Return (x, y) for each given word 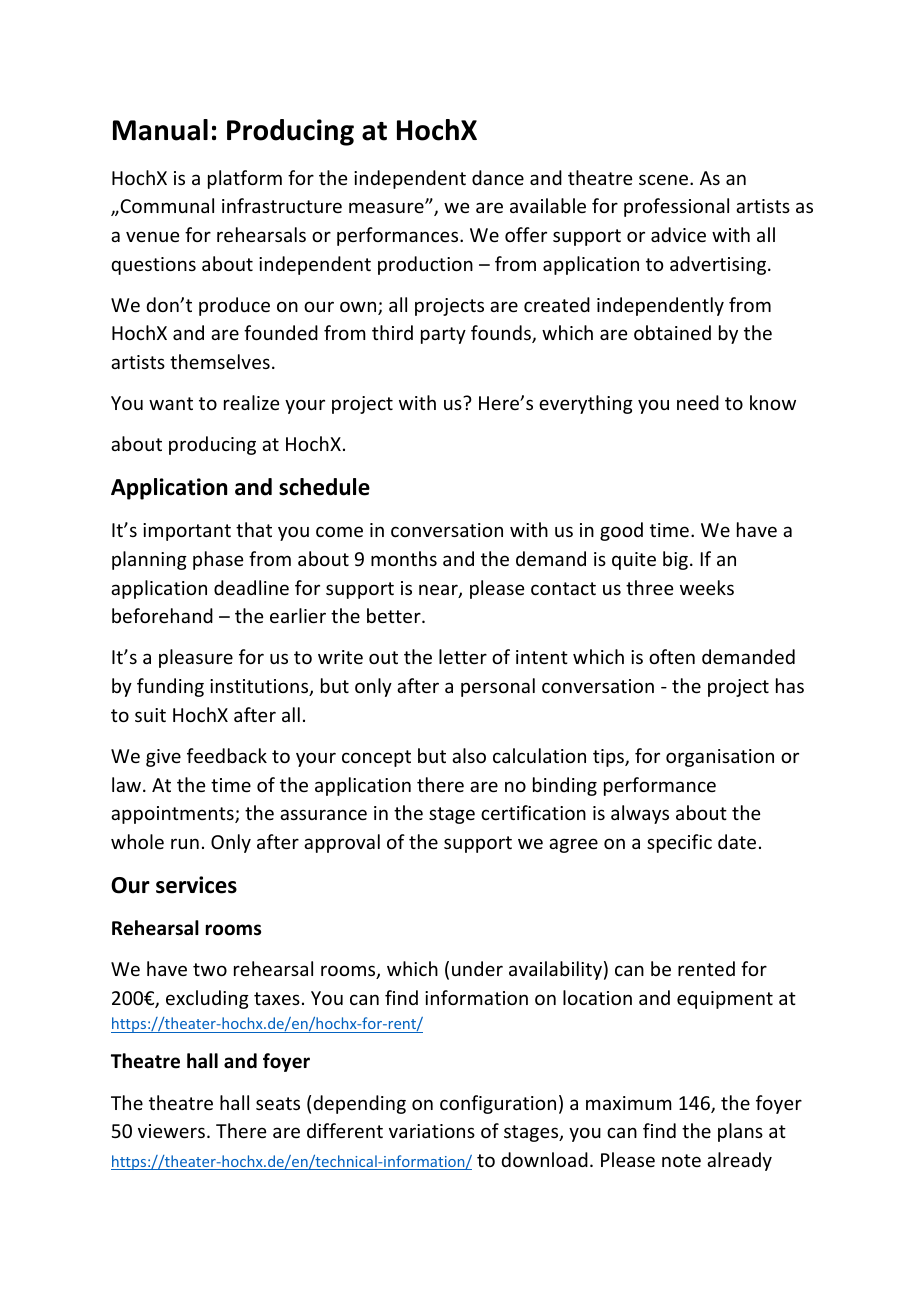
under (477, 968)
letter (463, 656)
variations (432, 1131)
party (443, 335)
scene (665, 179)
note (681, 1160)
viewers (171, 1131)
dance (498, 177)
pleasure (196, 658)
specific (679, 843)
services (196, 885)
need (698, 402)
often (672, 656)
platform (245, 179)
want (171, 403)
